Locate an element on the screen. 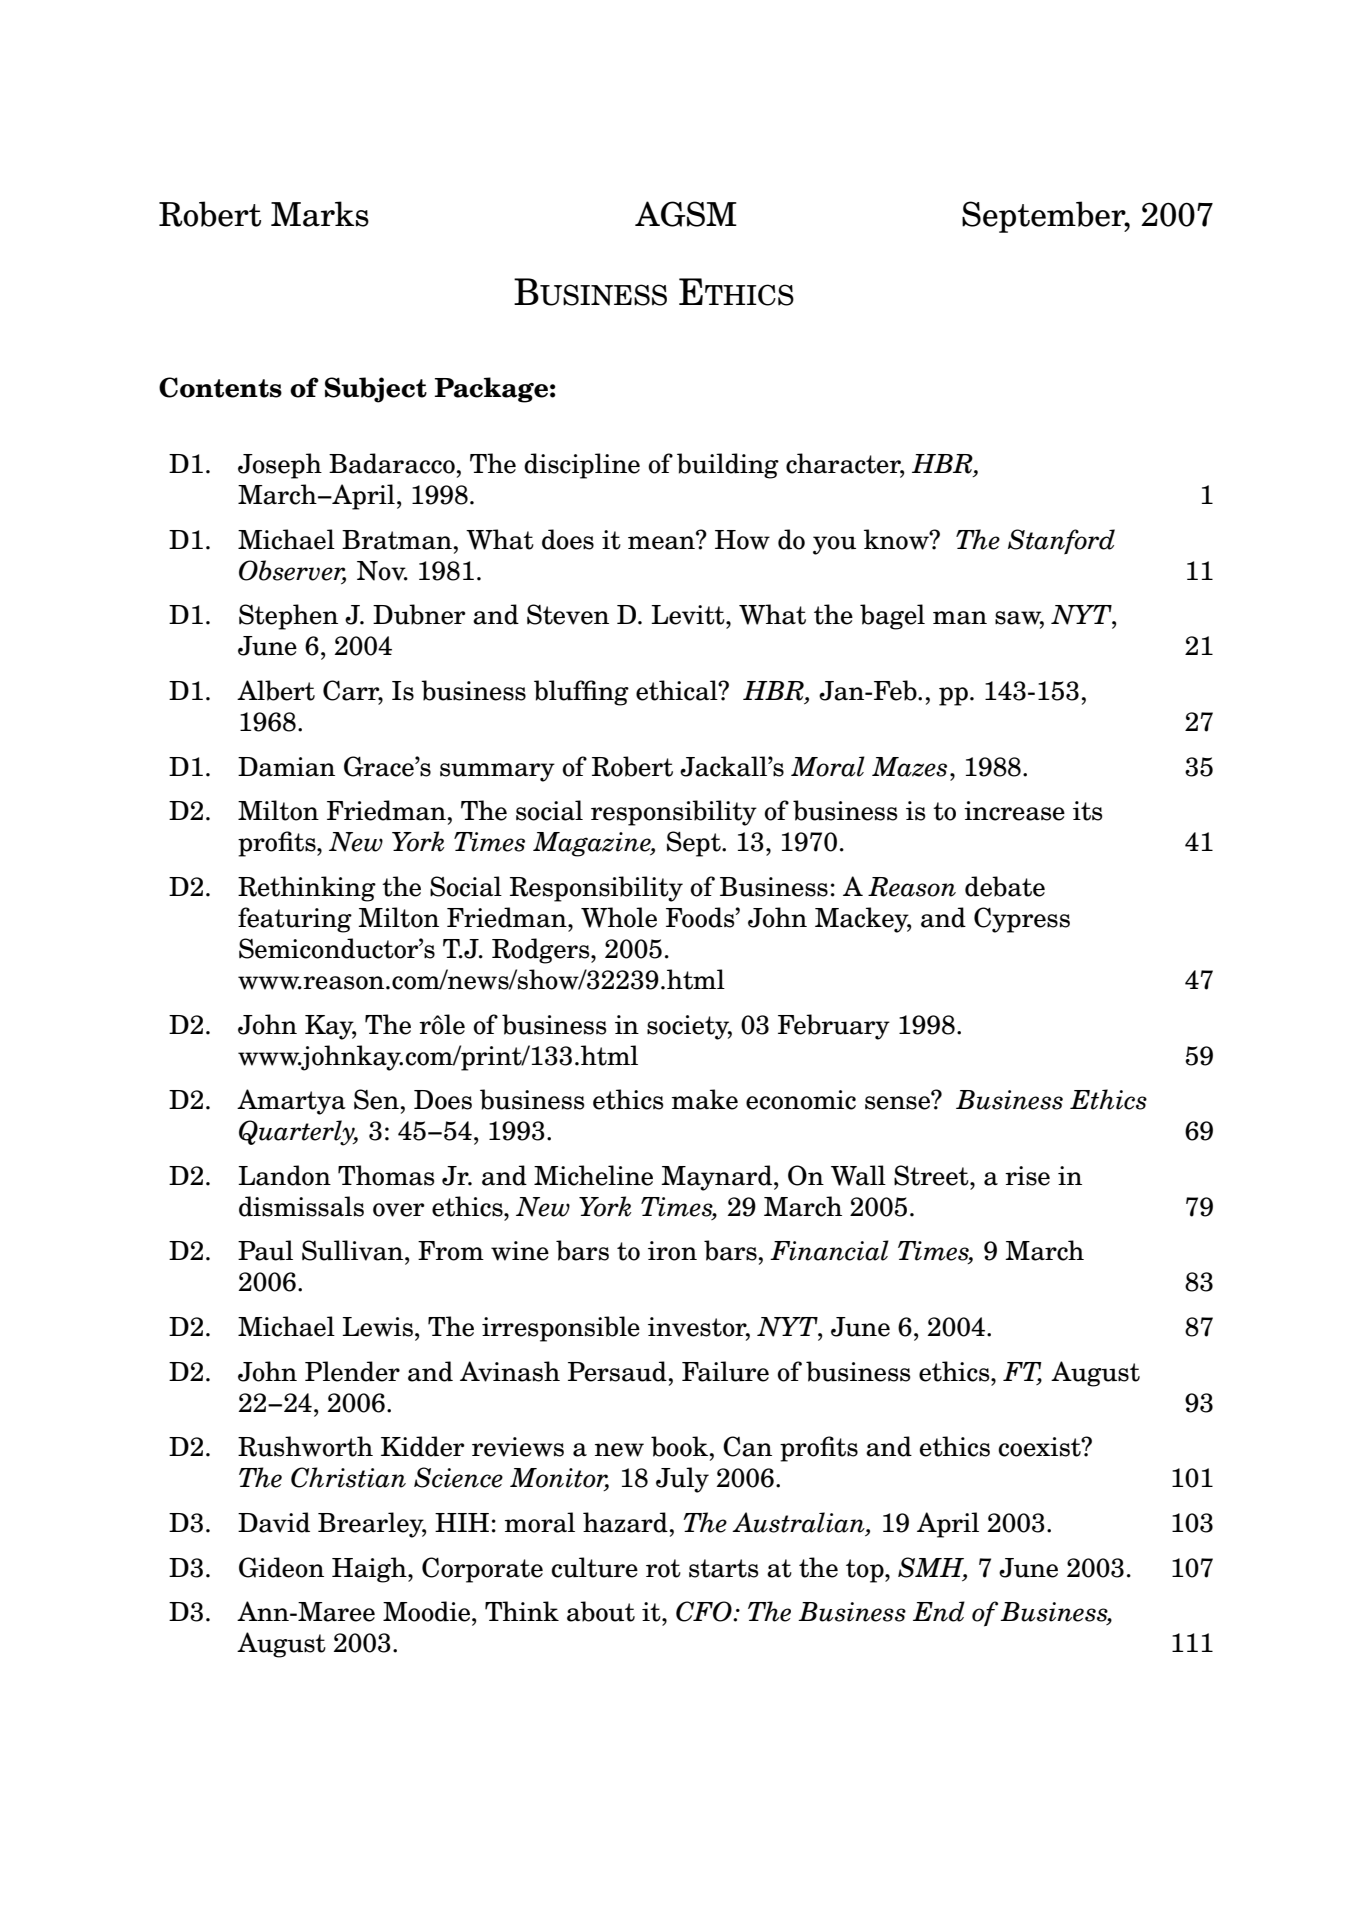  rot is located at coordinates (663, 1568).
